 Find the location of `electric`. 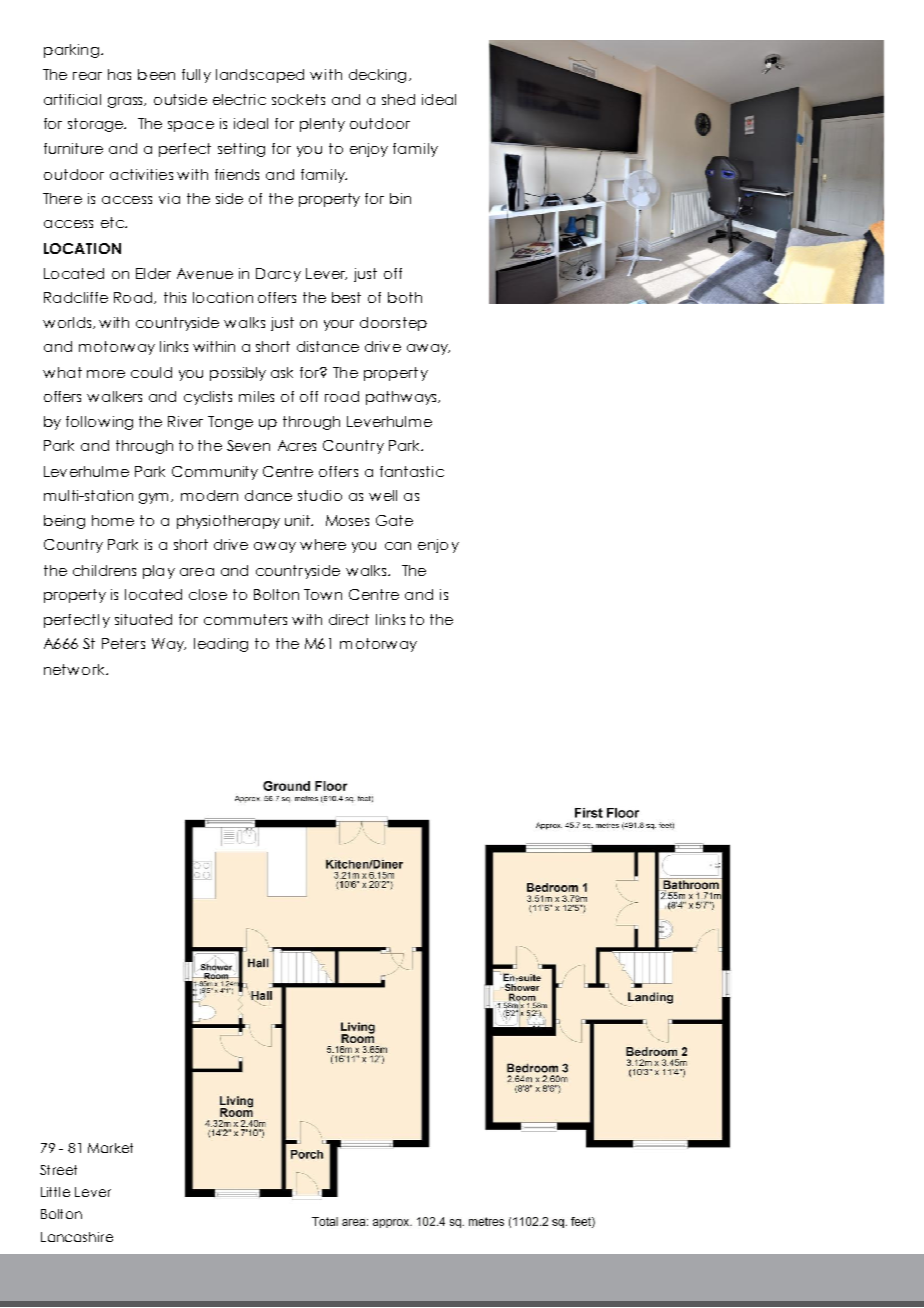

electric is located at coordinates (239, 99).
